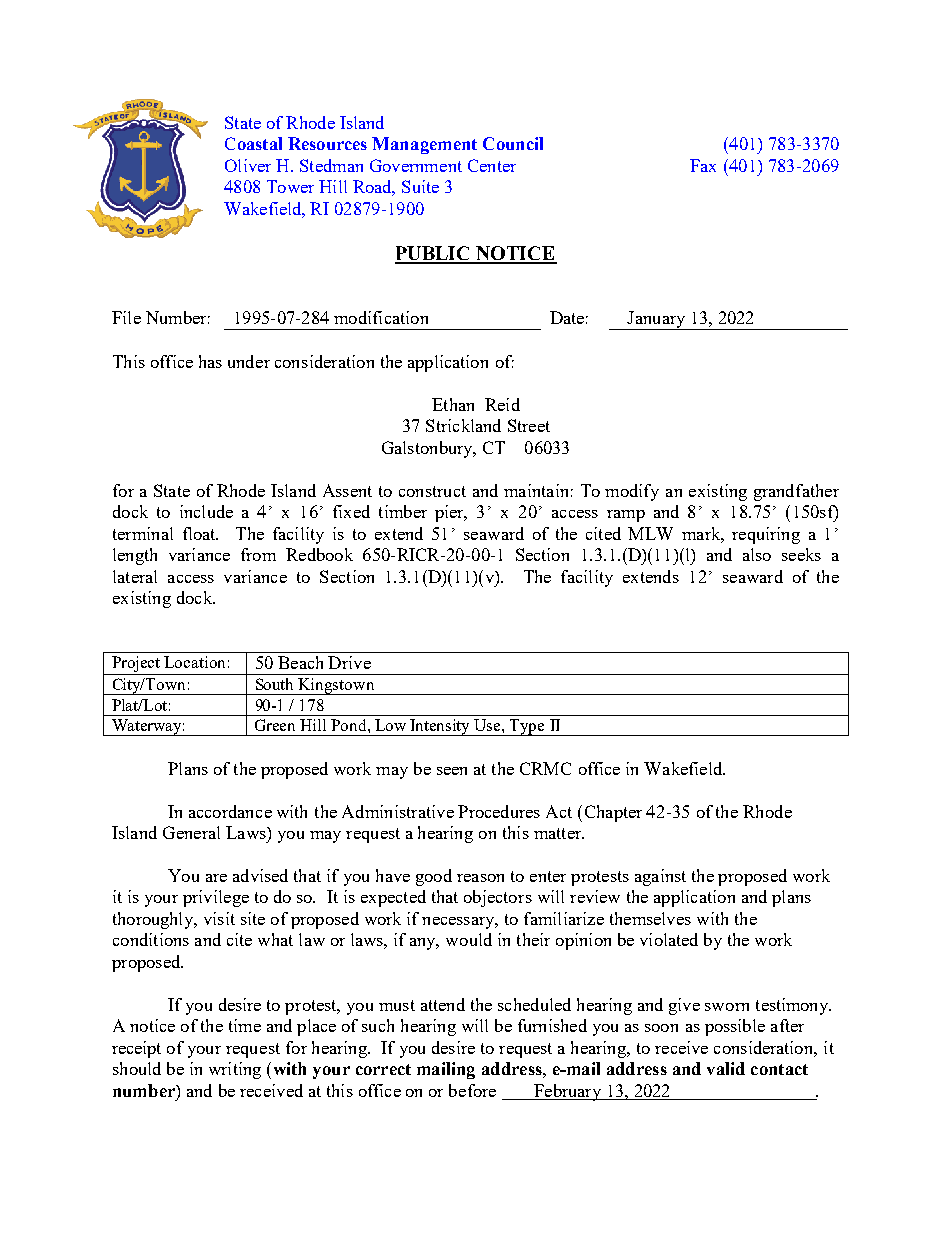 The image size is (952, 1233). I want to click on also, so click(757, 554).
